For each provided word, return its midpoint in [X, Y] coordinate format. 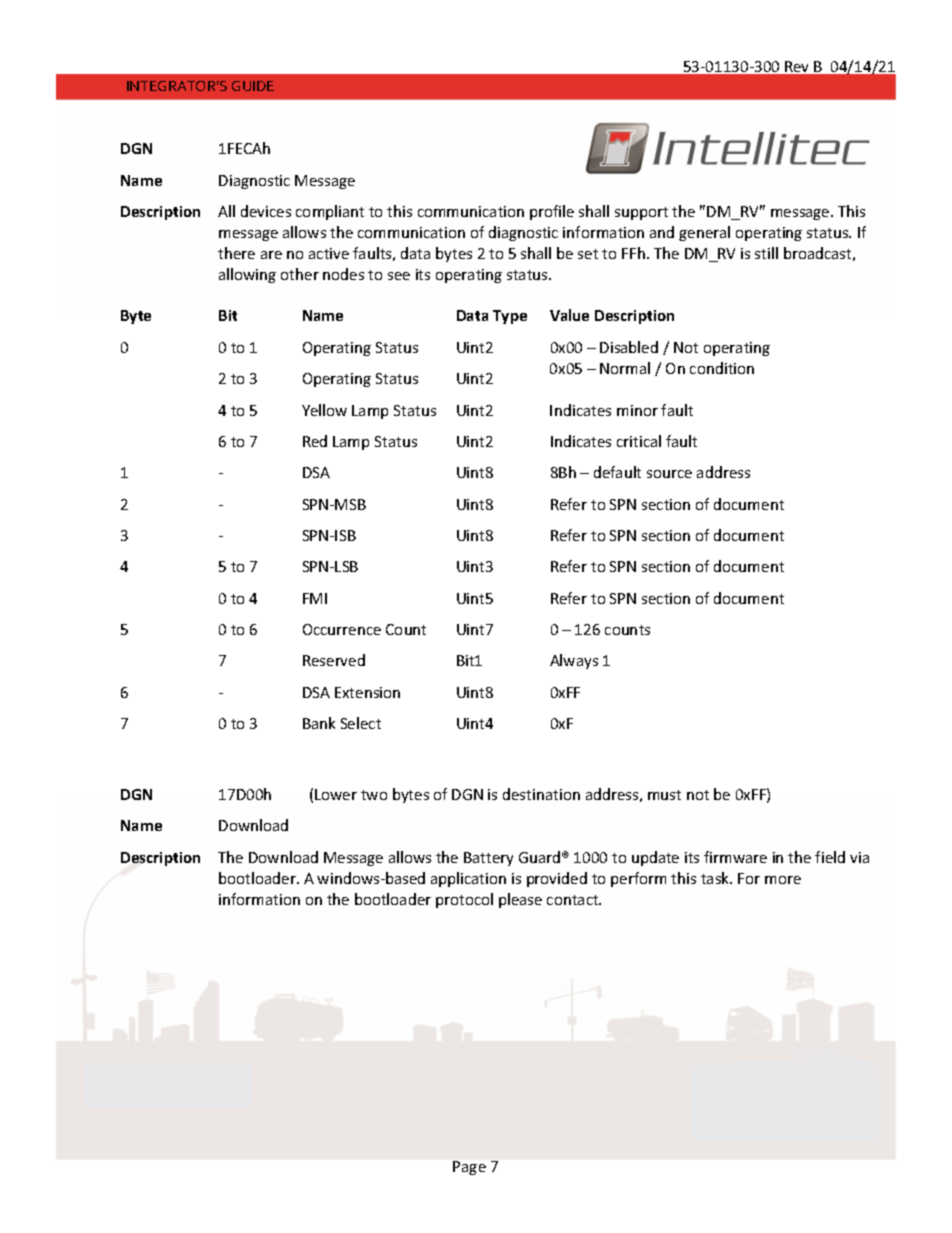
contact [574, 900]
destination [541, 794]
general [704, 233]
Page [469, 1168]
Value [569, 315]
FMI [315, 598]
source [669, 474]
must [664, 795]
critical [639, 441]
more [783, 880]
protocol [464, 900]
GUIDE [253, 86]
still [766, 253]
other [300, 274]
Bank [319, 723]
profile [552, 212]
